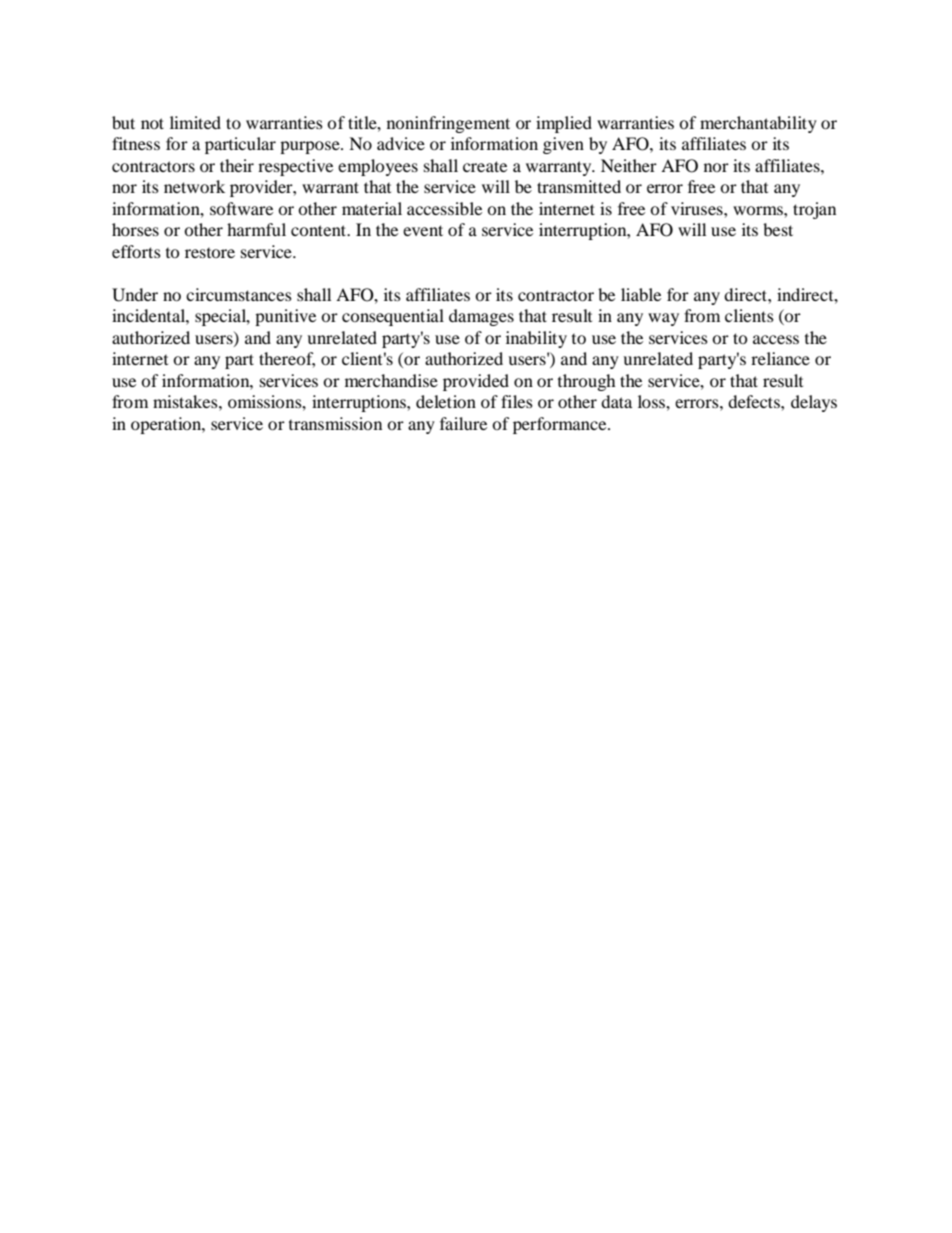 The height and width of the screenshot is (1233, 952). I want to click on software, so click(241, 208).
